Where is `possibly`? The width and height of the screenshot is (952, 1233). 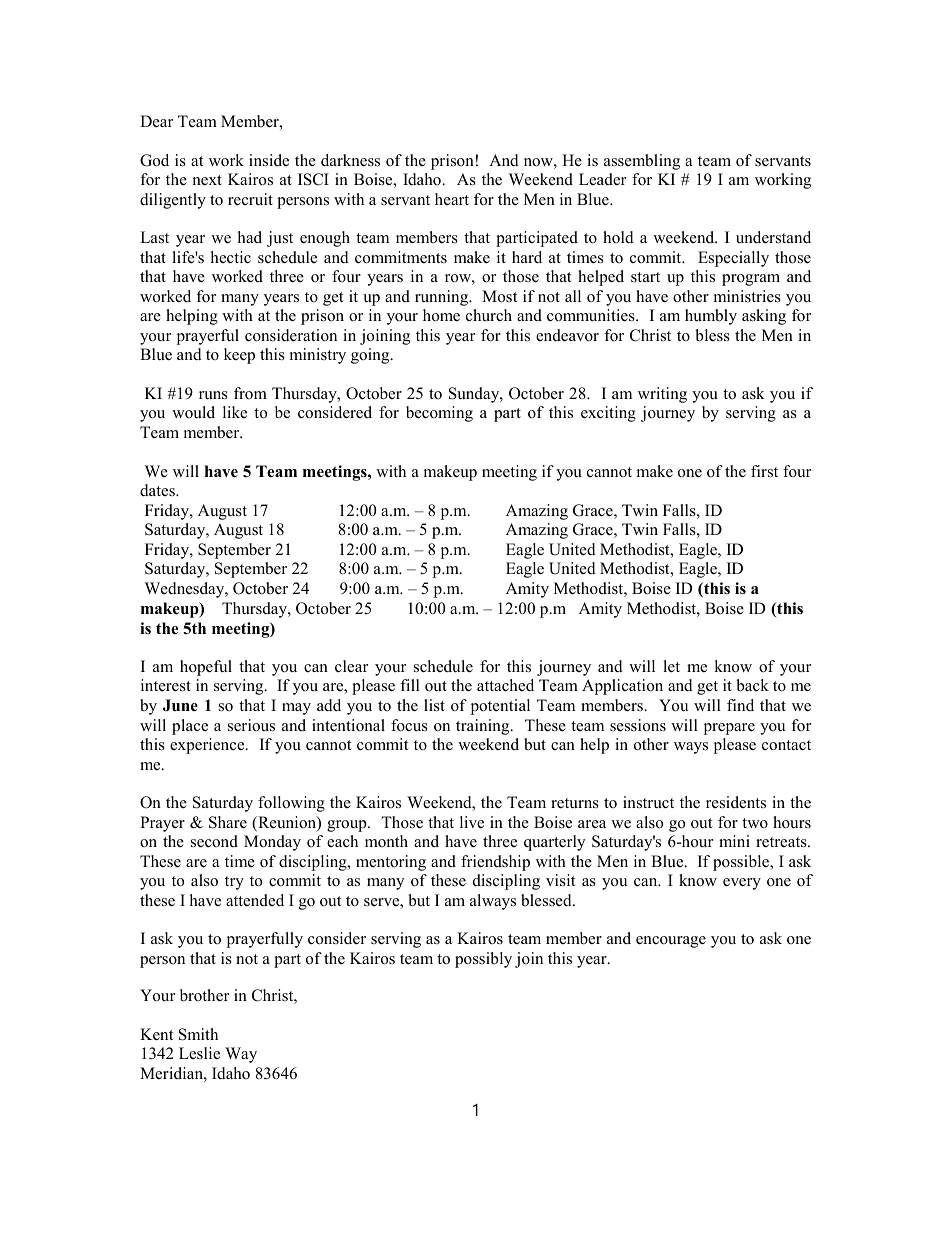
possibly is located at coordinates (483, 960).
